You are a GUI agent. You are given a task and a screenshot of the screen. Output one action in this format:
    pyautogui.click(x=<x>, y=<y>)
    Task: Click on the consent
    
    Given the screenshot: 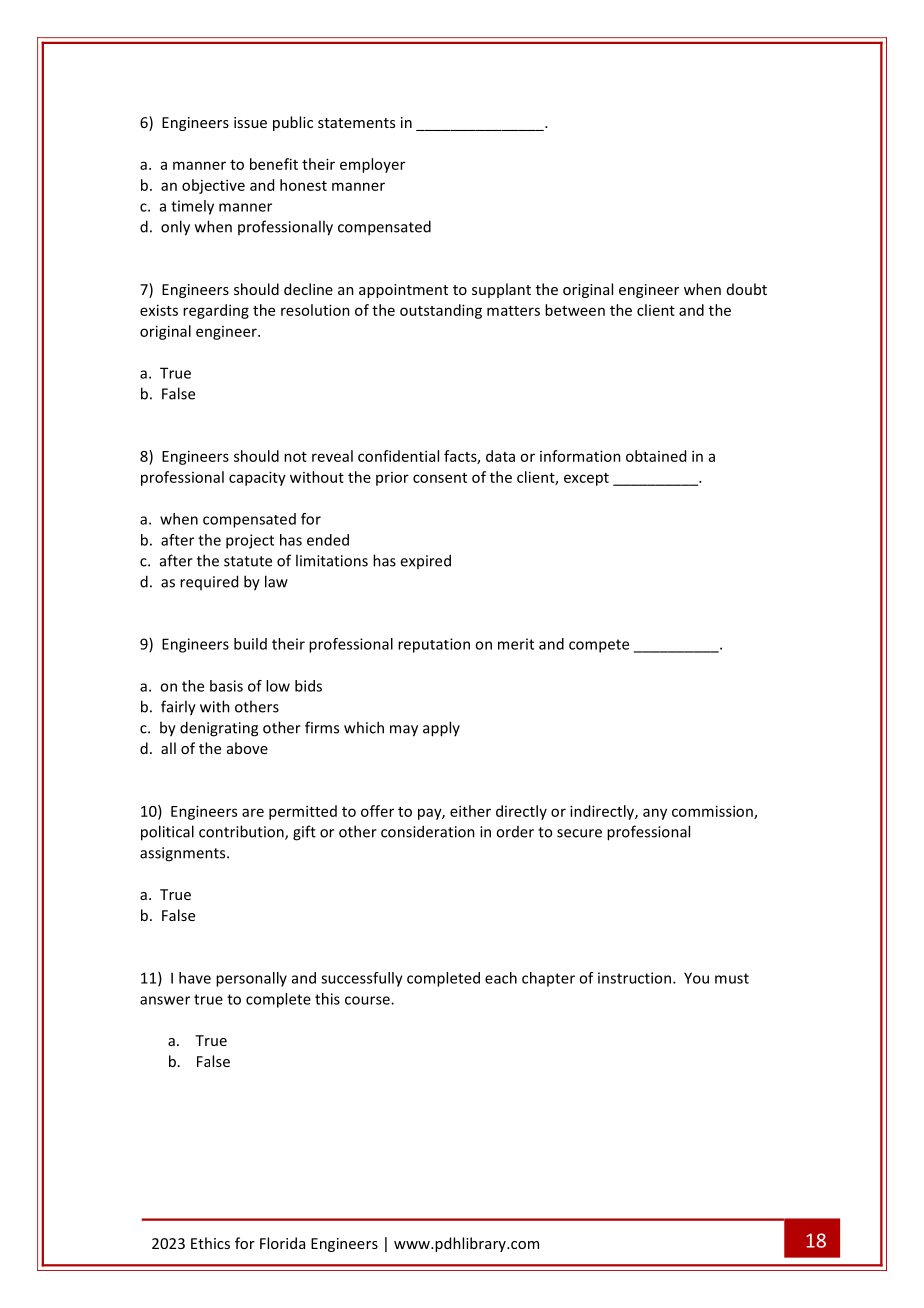 What is the action you would take?
    pyautogui.click(x=440, y=478)
